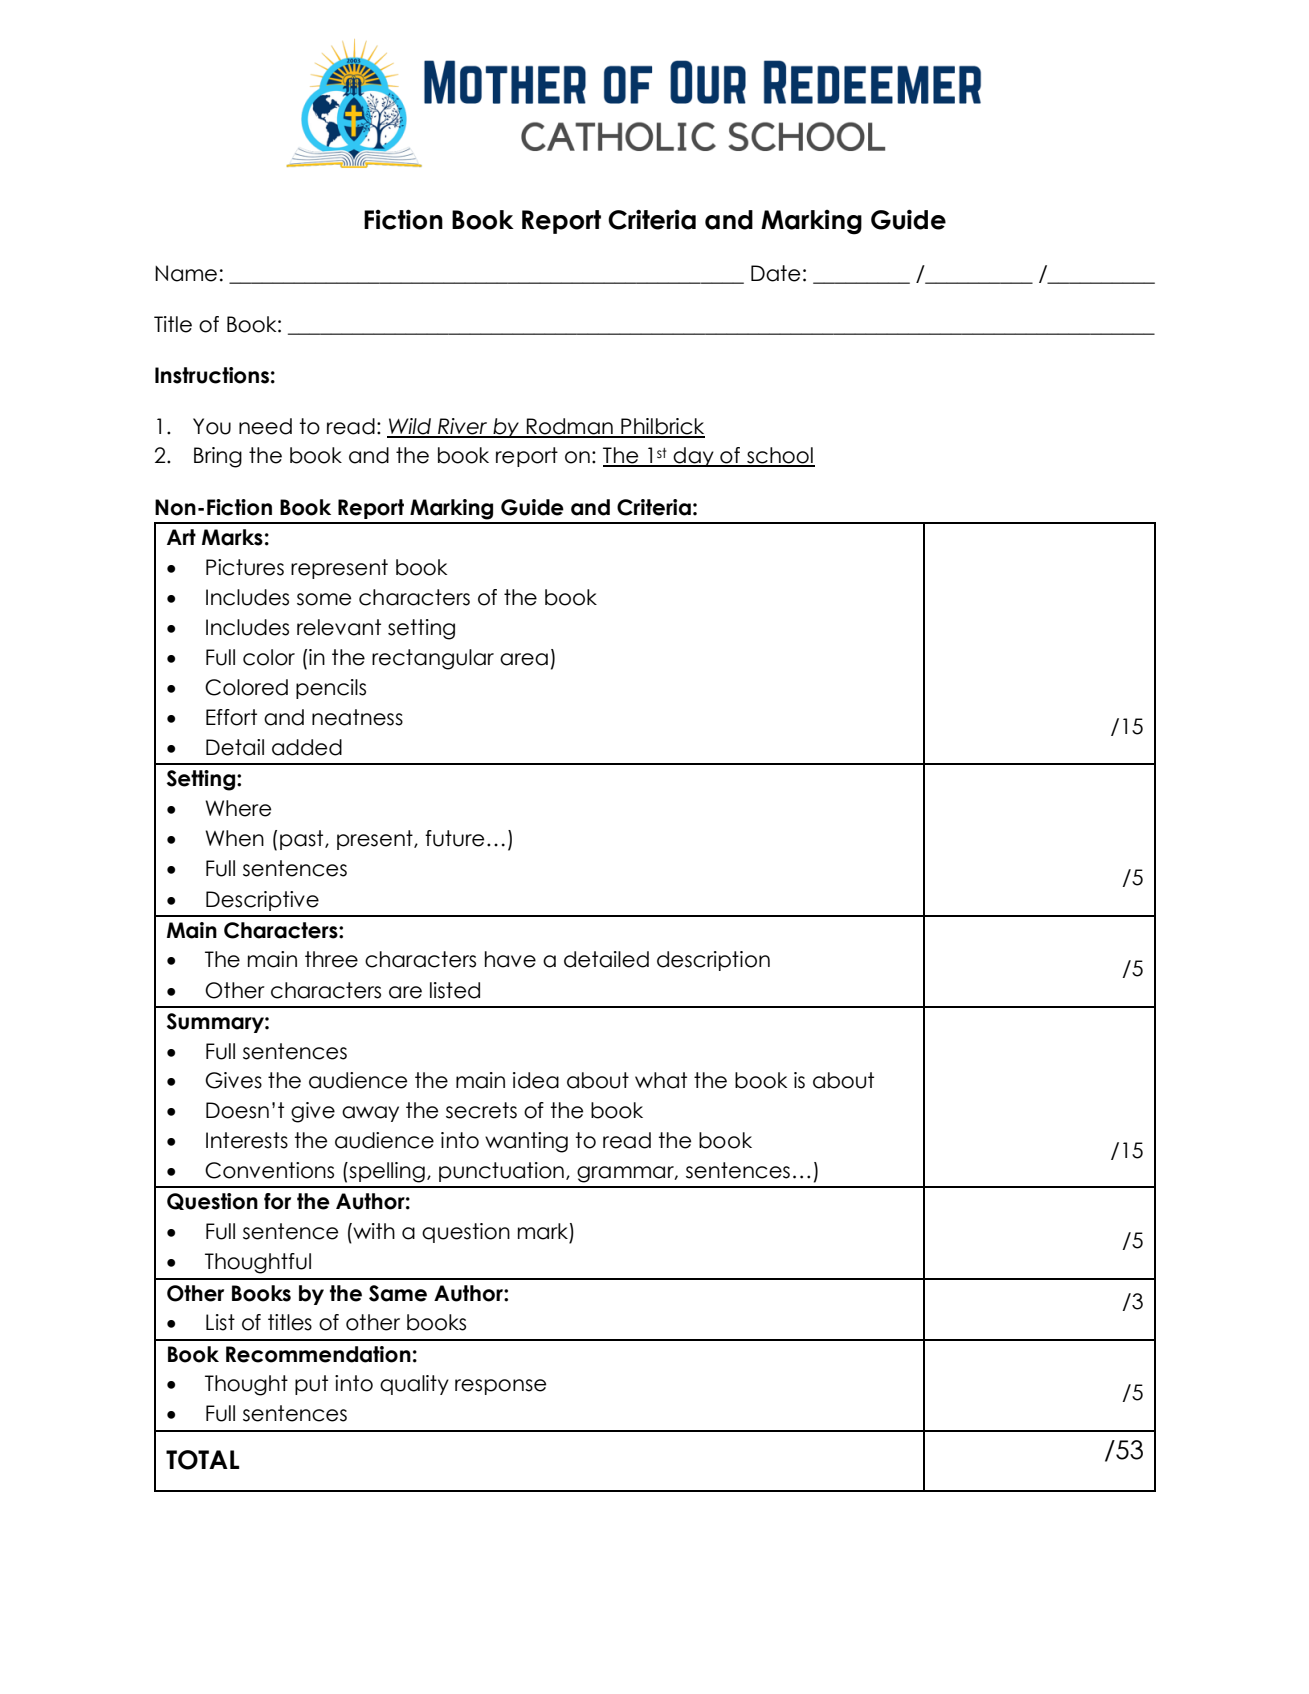  What do you see at coordinates (231, 717) in the image?
I see `Effort` at bounding box center [231, 717].
